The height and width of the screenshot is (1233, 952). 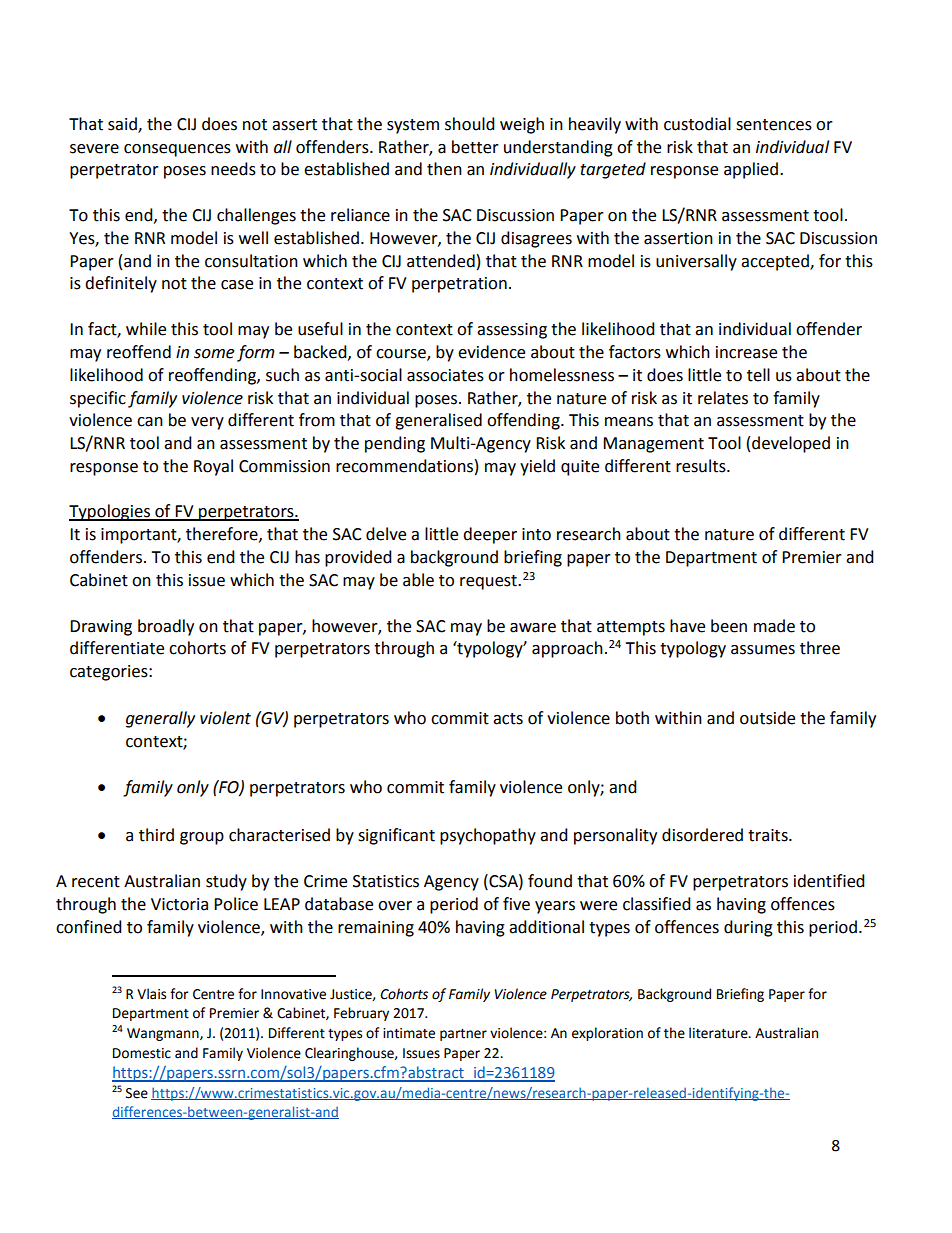 What do you see at coordinates (177, 150) in the screenshot?
I see `consequences` at bounding box center [177, 150].
